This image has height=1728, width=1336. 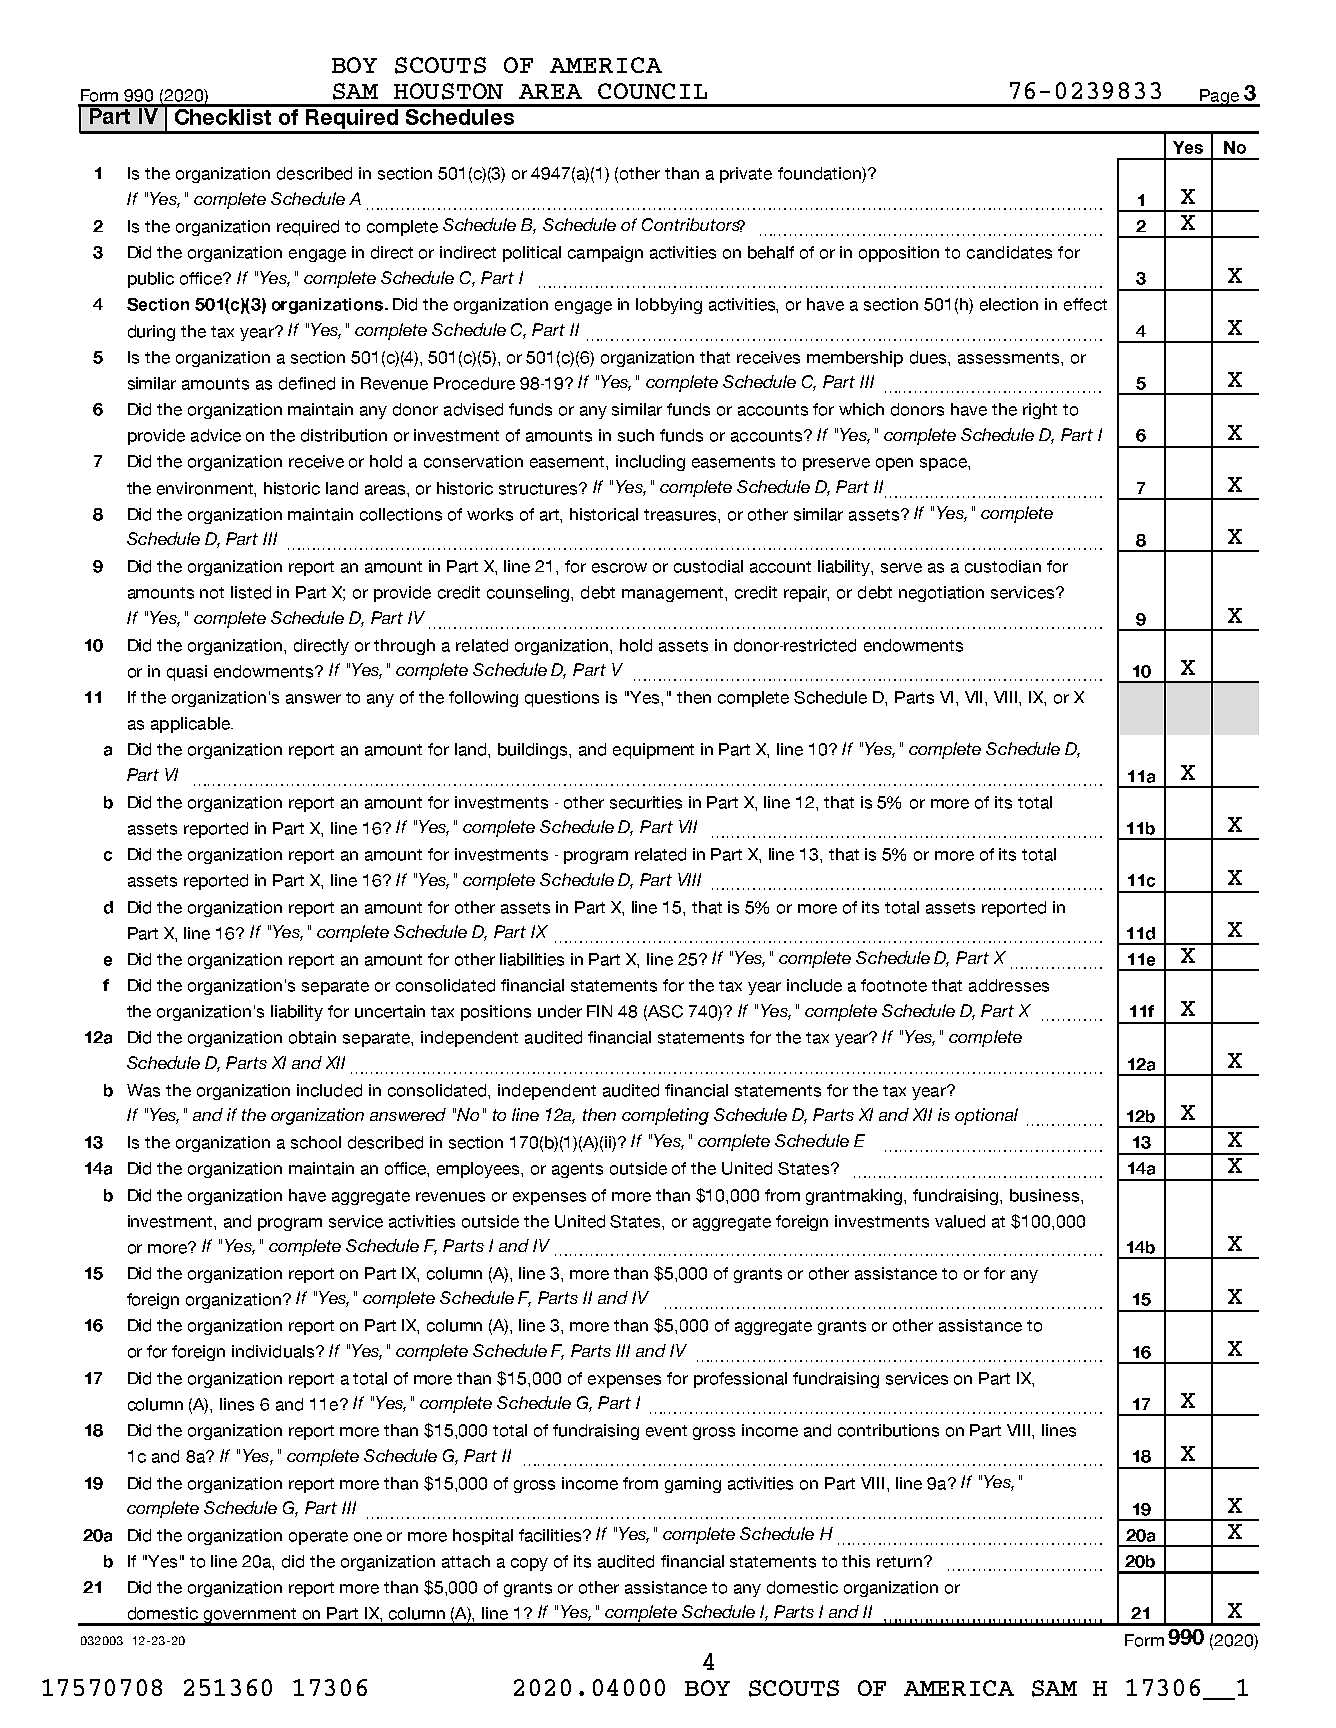 I want to click on COUNCIL, so click(x=652, y=91).
